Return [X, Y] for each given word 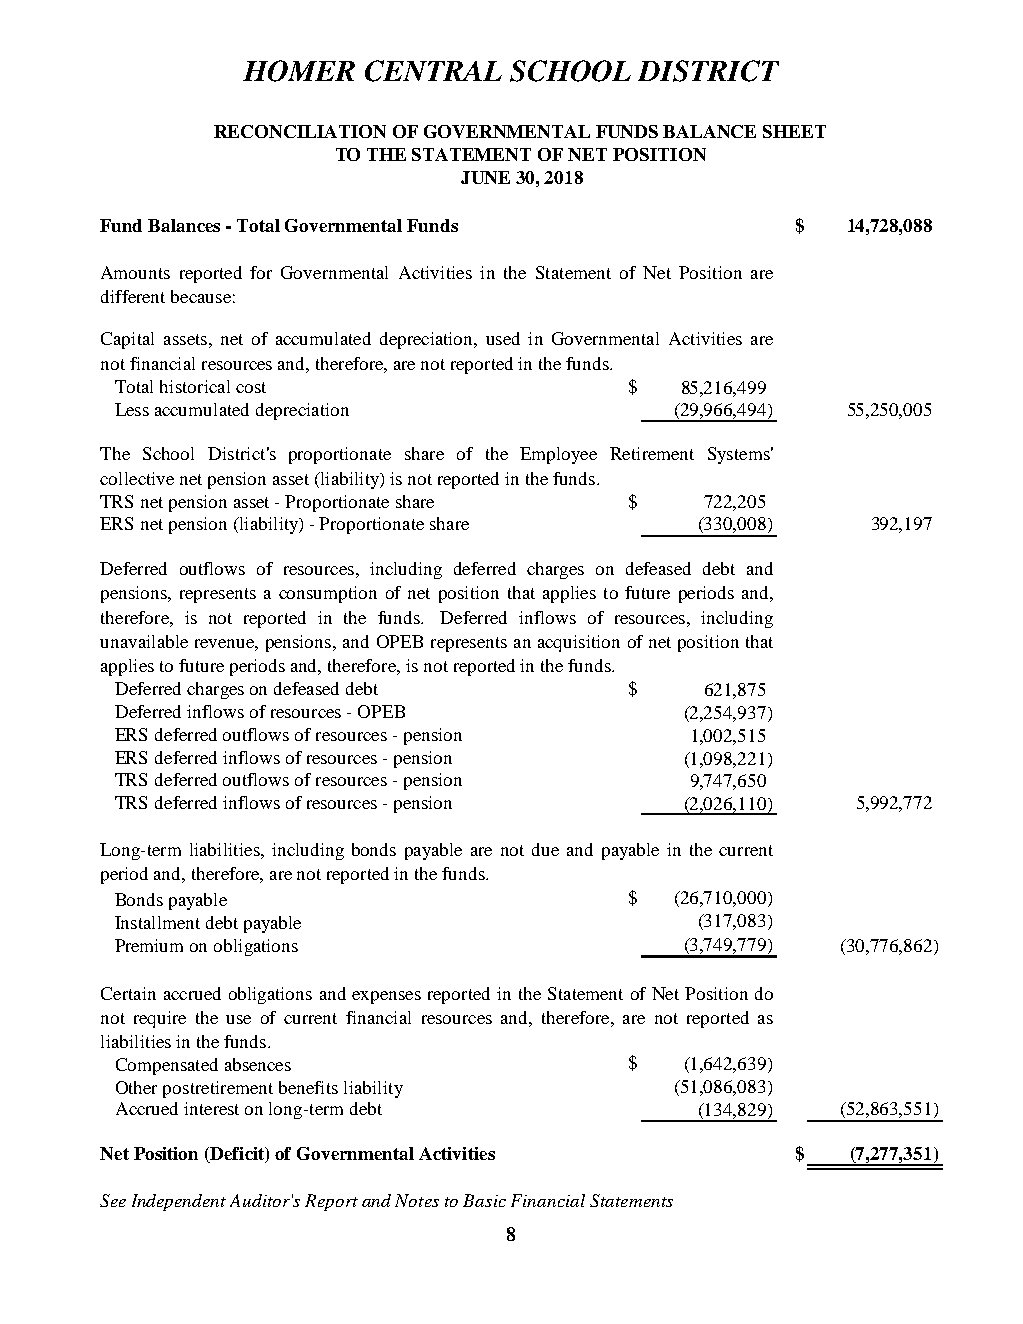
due [545, 849]
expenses [386, 997]
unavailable [144, 641]
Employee [558, 455]
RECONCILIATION [300, 131]
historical [195, 386]
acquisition [579, 643]
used [503, 338]
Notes [417, 1200]
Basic [484, 1200]
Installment [157, 922]
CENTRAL [433, 71]
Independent [179, 1202]
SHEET [794, 131]
